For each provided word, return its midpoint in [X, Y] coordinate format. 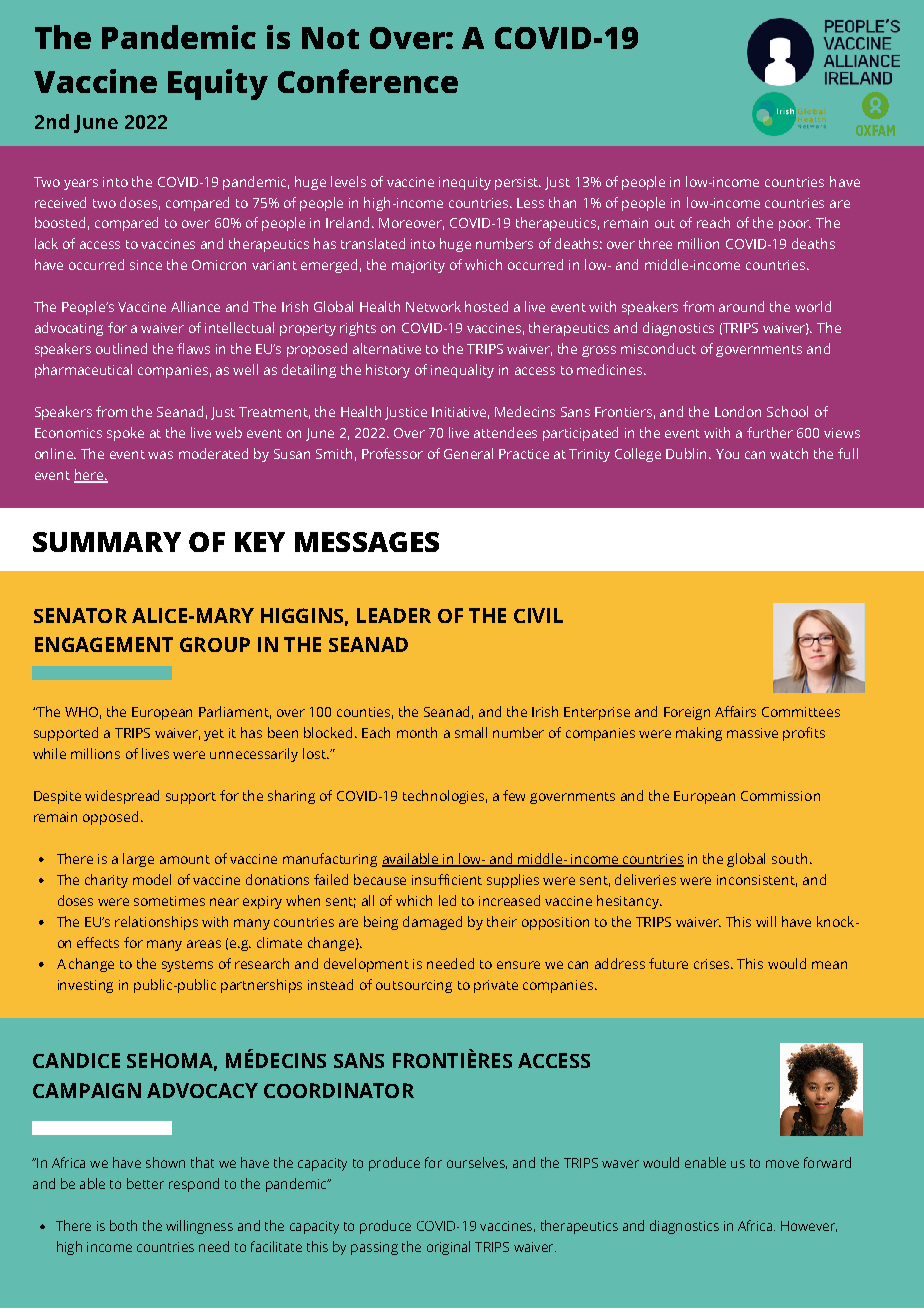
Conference [368, 81]
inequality [462, 371]
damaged [432, 923]
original [448, 1248]
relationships [156, 923]
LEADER [394, 615]
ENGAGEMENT [104, 644]
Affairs [735, 711]
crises [713, 964]
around [741, 306]
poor [795, 225]
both [123, 1225]
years [81, 184]
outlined [121, 348]
